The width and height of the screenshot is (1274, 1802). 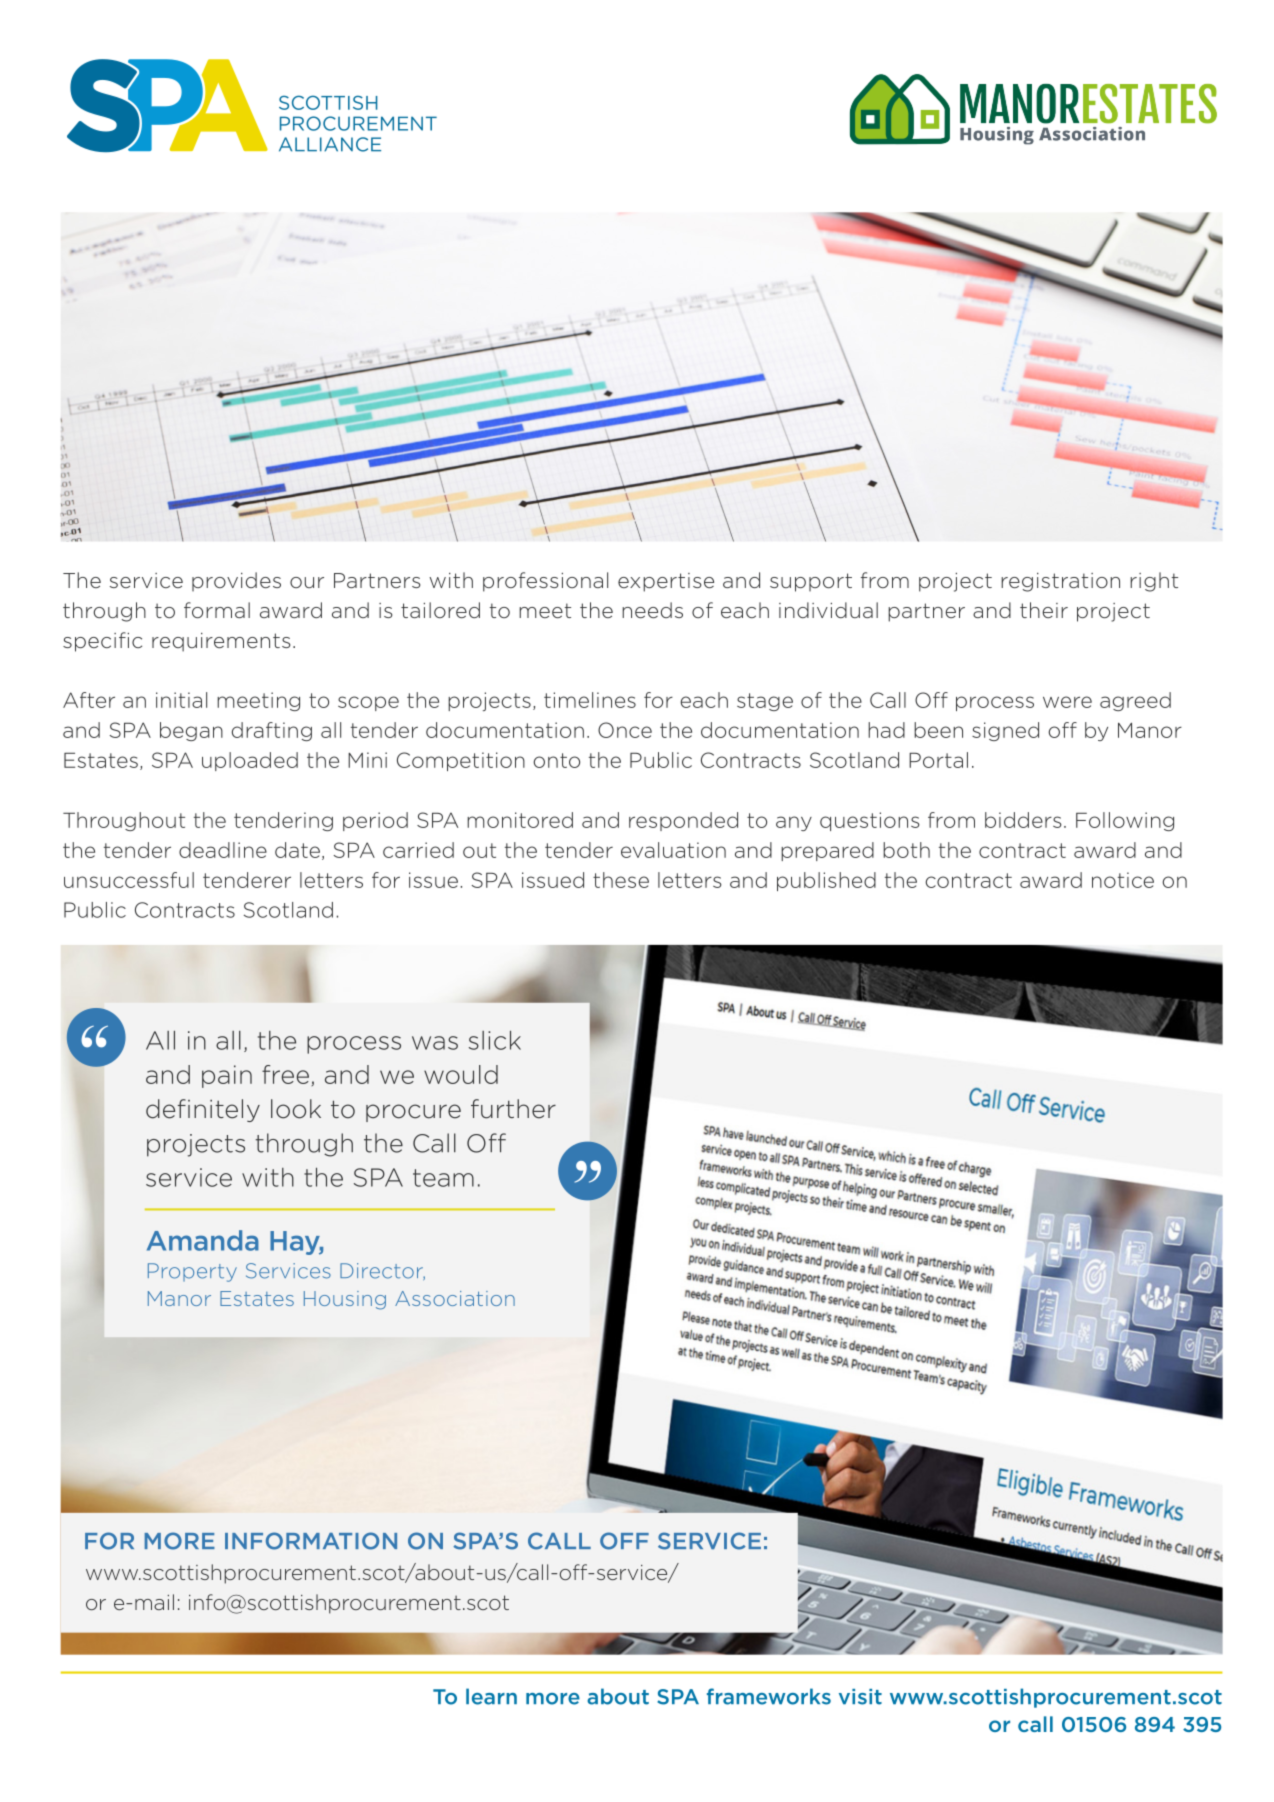 What do you see at coordinates (129, 880) in the screenshot?
I see `unsuccessful` at bounding box center [129, 880].
